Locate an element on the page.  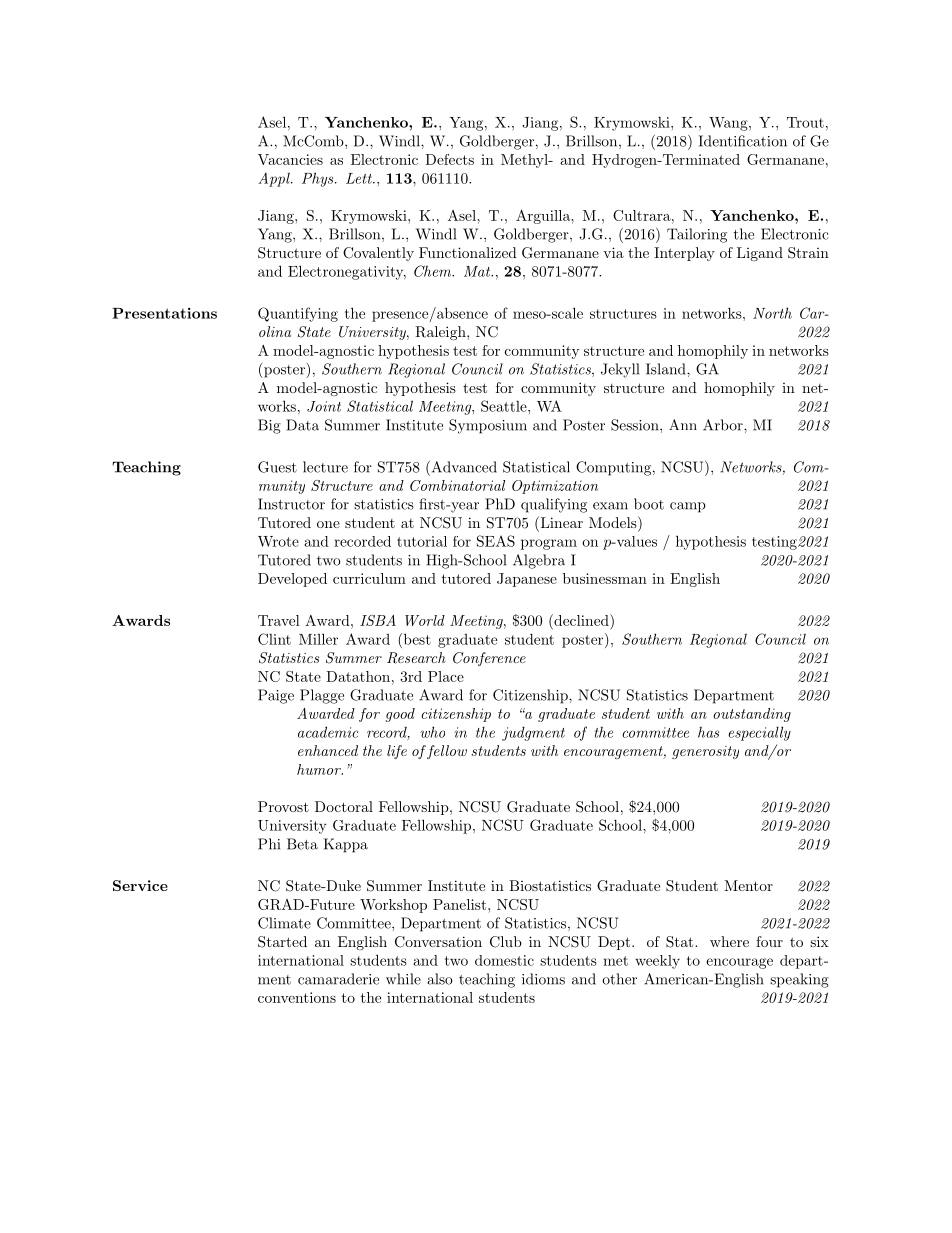
outstanding is located at coordinates (752, 715).
